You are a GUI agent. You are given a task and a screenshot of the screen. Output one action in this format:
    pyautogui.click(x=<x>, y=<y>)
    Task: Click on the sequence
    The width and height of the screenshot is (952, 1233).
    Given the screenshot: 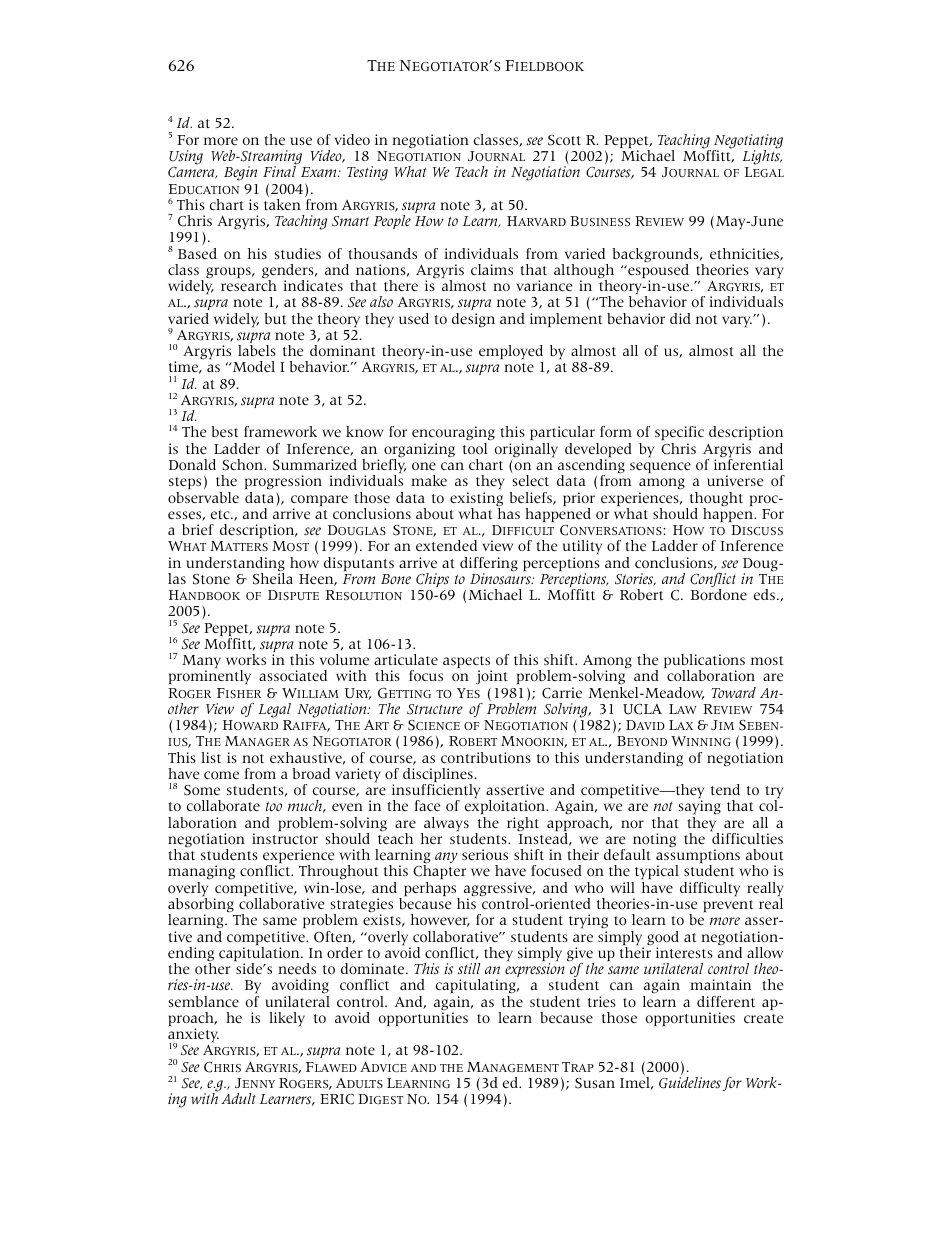 What is the action you would take?
    pyautogui.click(x=660, y=467)
